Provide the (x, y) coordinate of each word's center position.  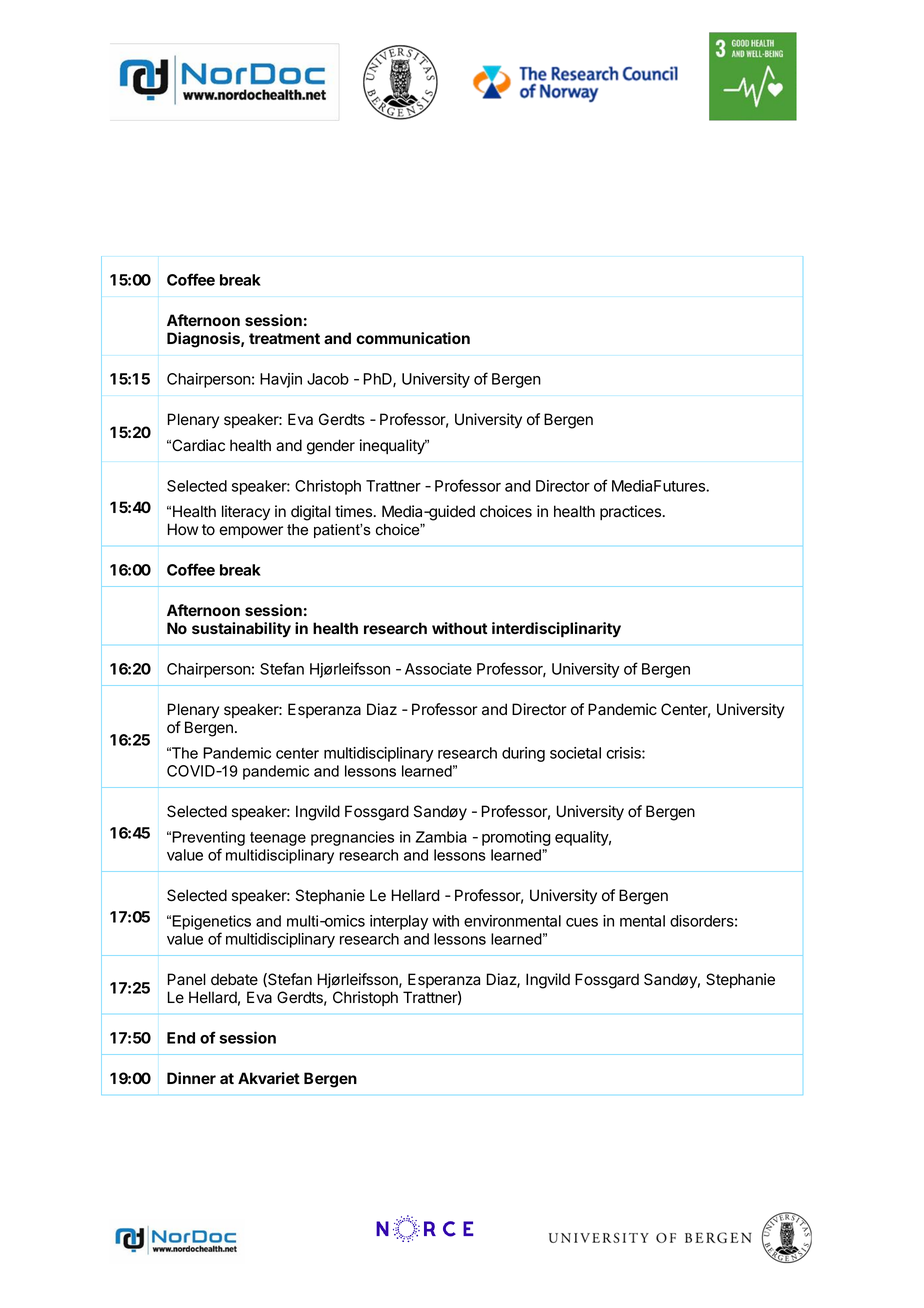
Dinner (191, 1078)
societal (575, 753)
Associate (438, 669)
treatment (284, 338)
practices (631, 512)
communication (413, 338)
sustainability (241, 630)
